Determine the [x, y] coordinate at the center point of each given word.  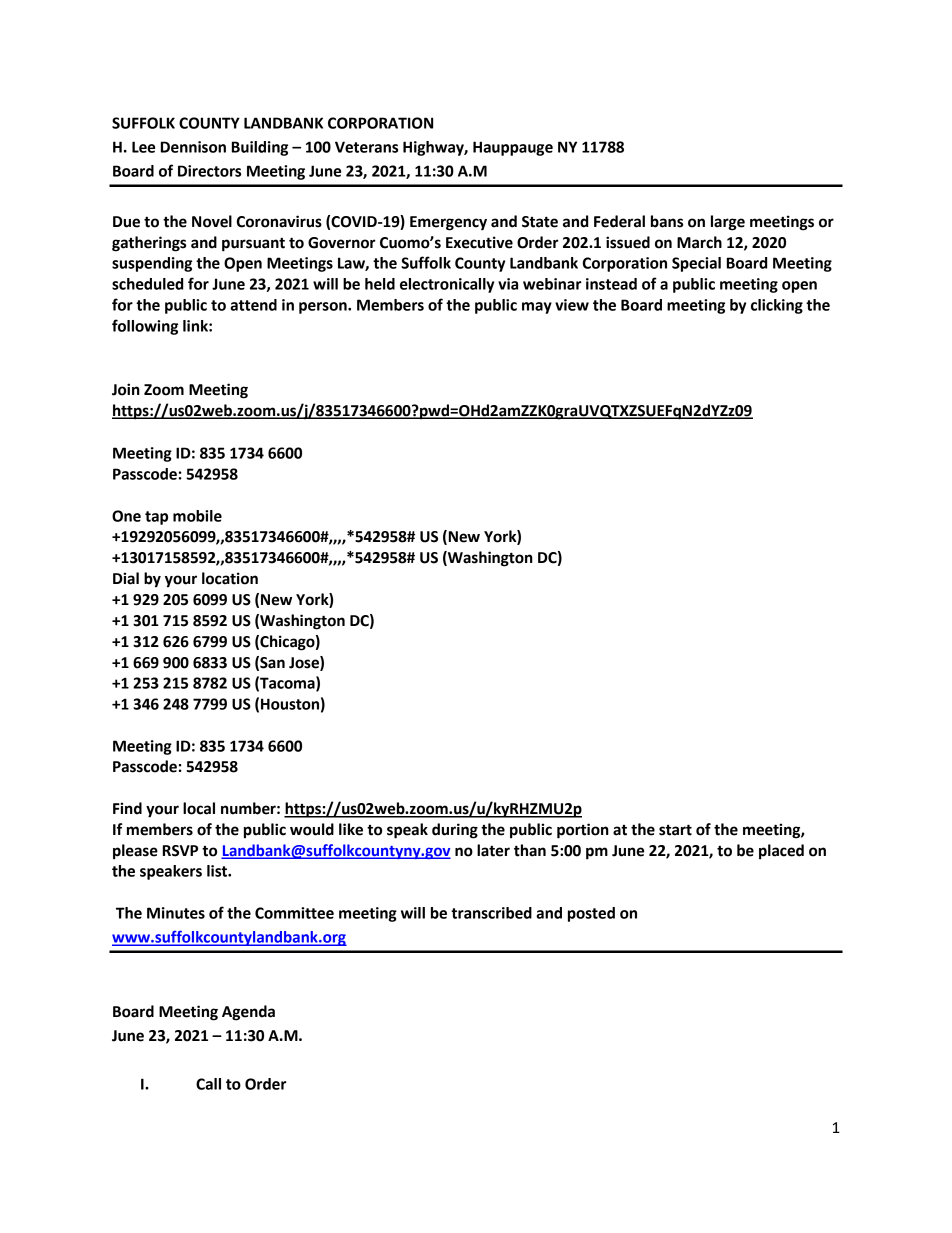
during [455, 831]
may [537, 308]
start [675, 830]
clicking [777, 306]
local [199, 808]
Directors [209, 171]
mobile [197, 516]
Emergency [448, 223]
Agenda [248, 1013]
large [728, 223]
